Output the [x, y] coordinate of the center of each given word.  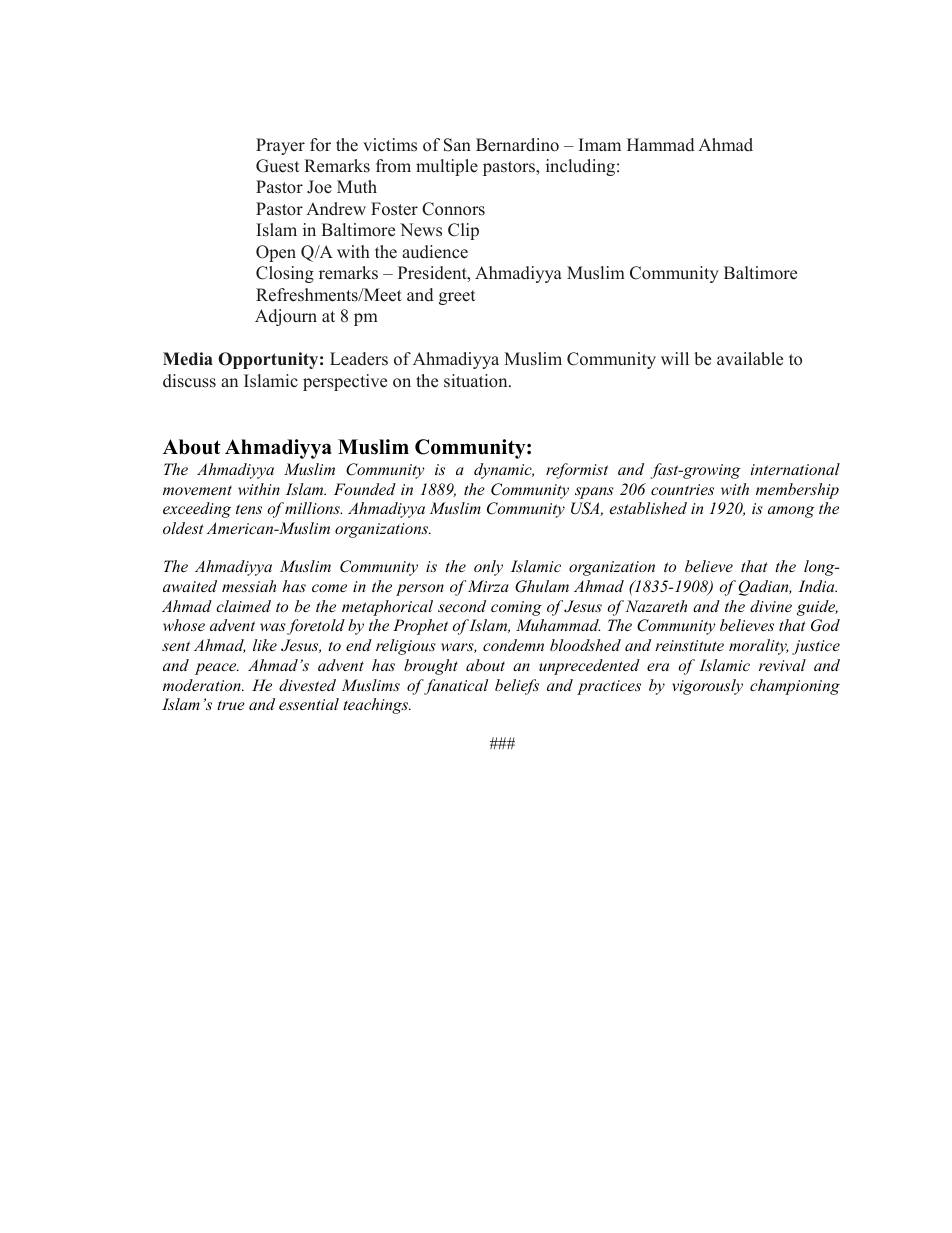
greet [457, 297]
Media [188, 359]
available [750, 359]
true [231, 705]
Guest [277, 166]
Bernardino [517, 145]
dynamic [504, 471]
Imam [600, 144]
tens [249, 509]
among [791, 512]
